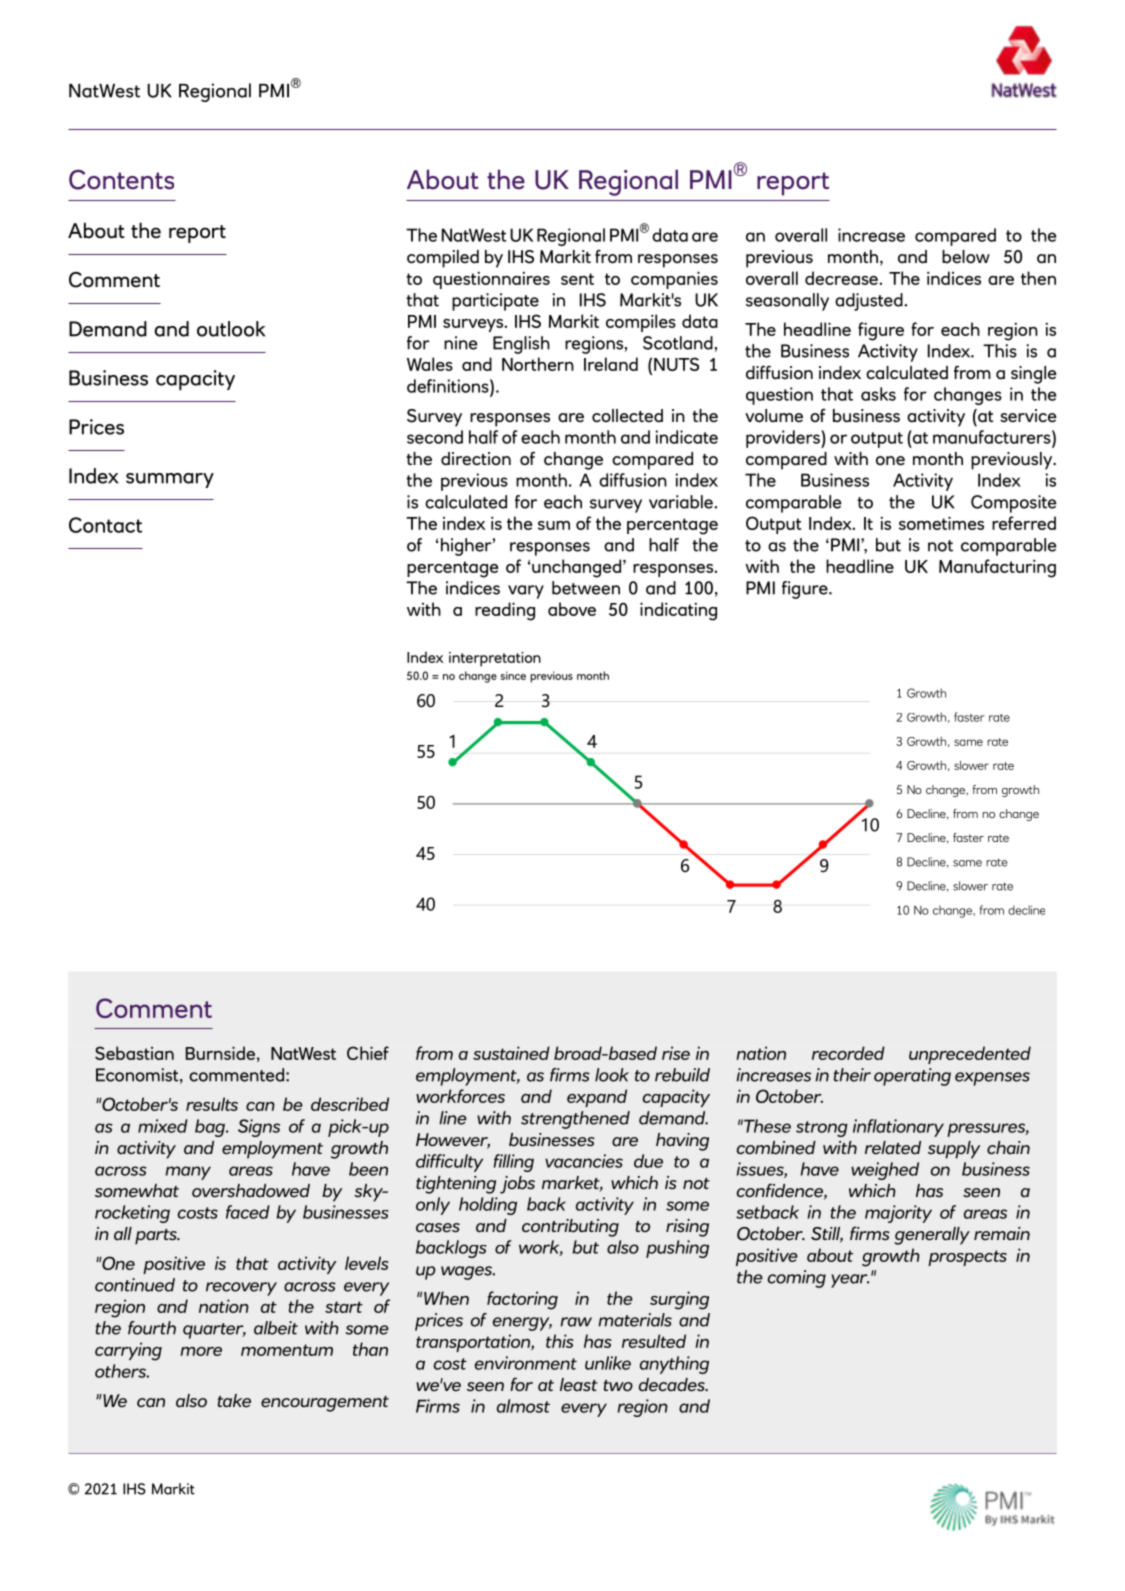 The height and width of the screenshot is (1591, 1125). I want to click on least, so click(579, 1385).
